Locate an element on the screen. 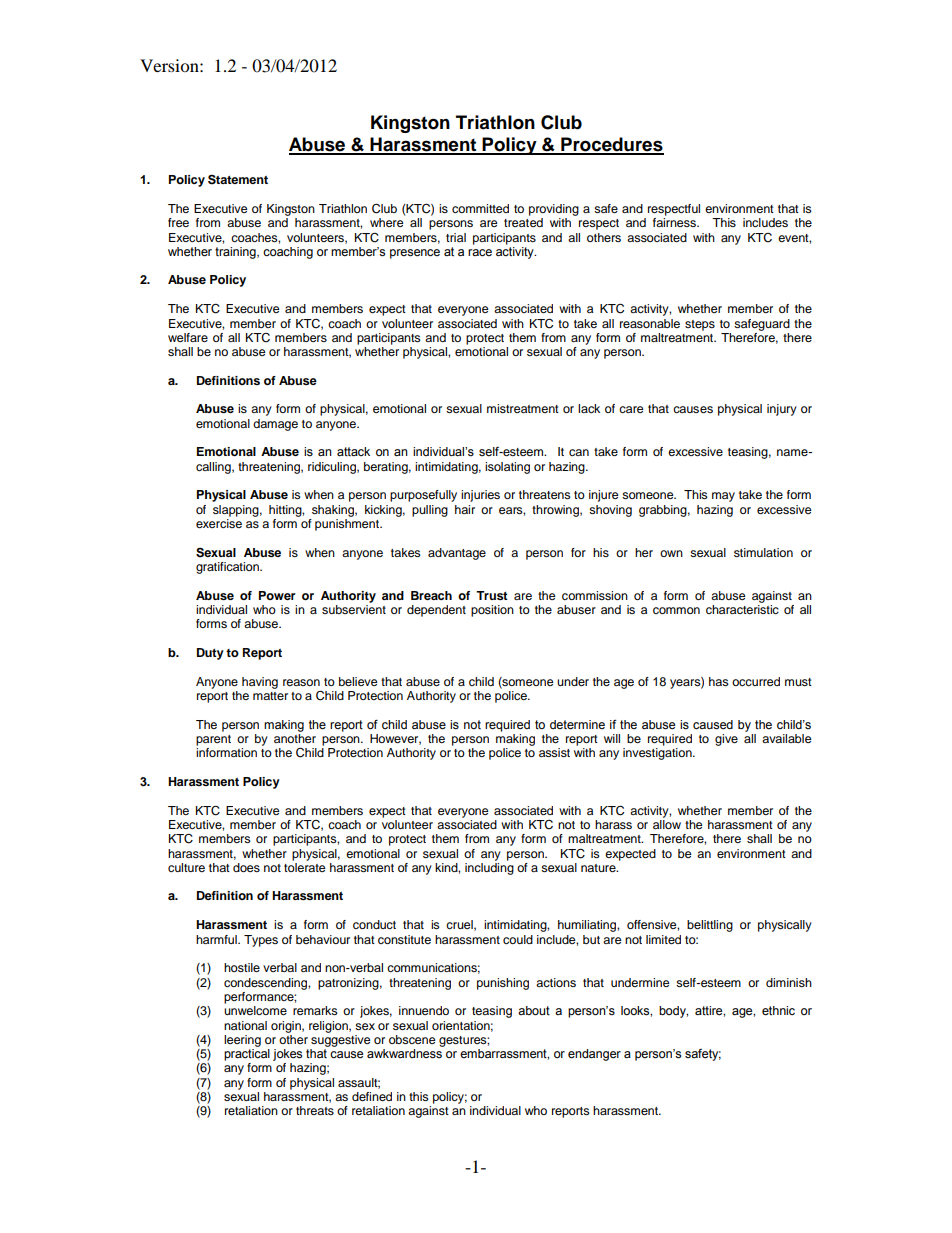 This screenshot has width=952, height=1233. assist is located at coordinates (554, 752).
